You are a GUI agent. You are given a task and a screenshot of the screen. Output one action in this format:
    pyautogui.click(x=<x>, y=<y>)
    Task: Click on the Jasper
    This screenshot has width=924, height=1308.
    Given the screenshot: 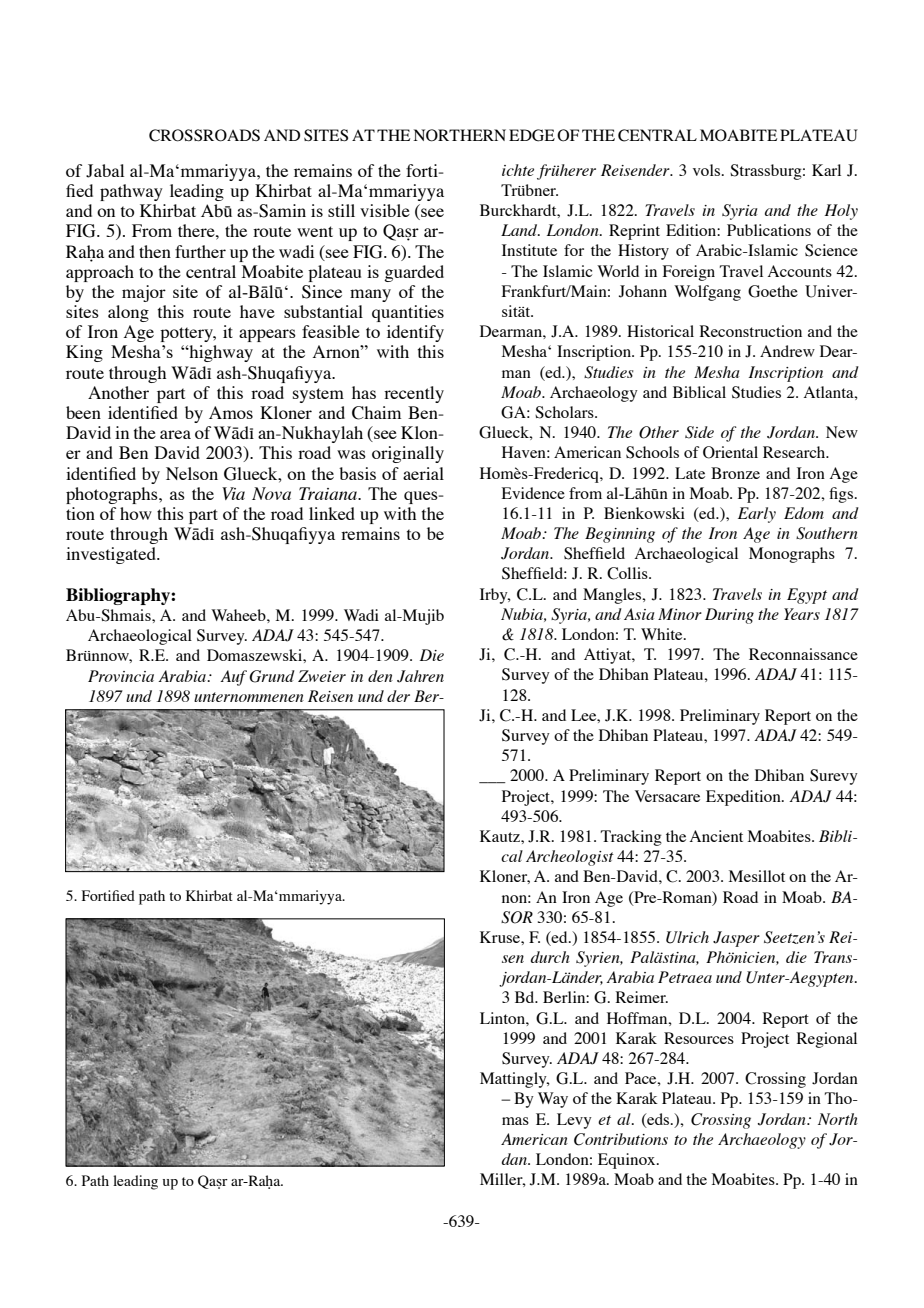 What is the action you would take?
    pyautogui.click(x=736, y=939)
